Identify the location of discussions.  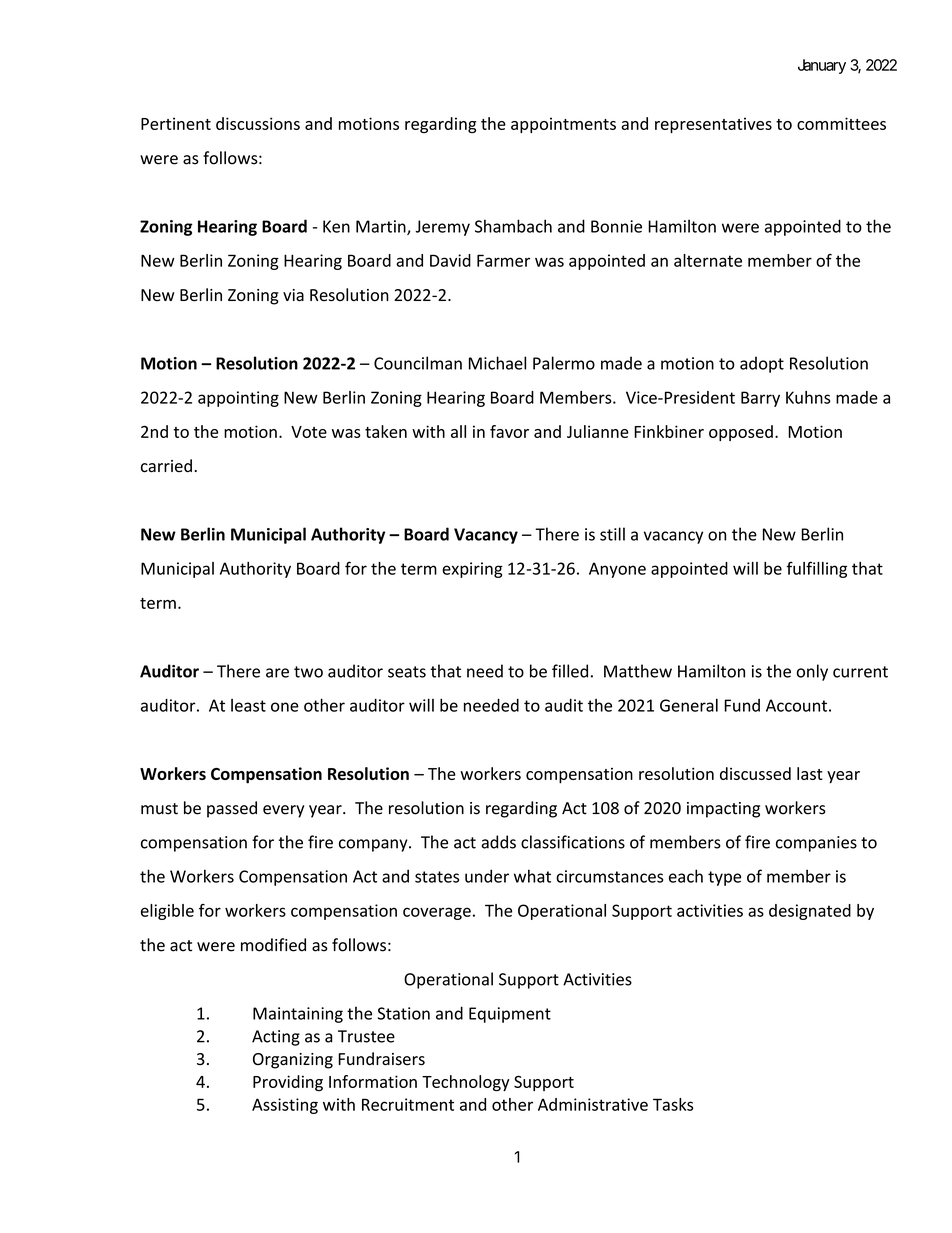
(258, 123).
